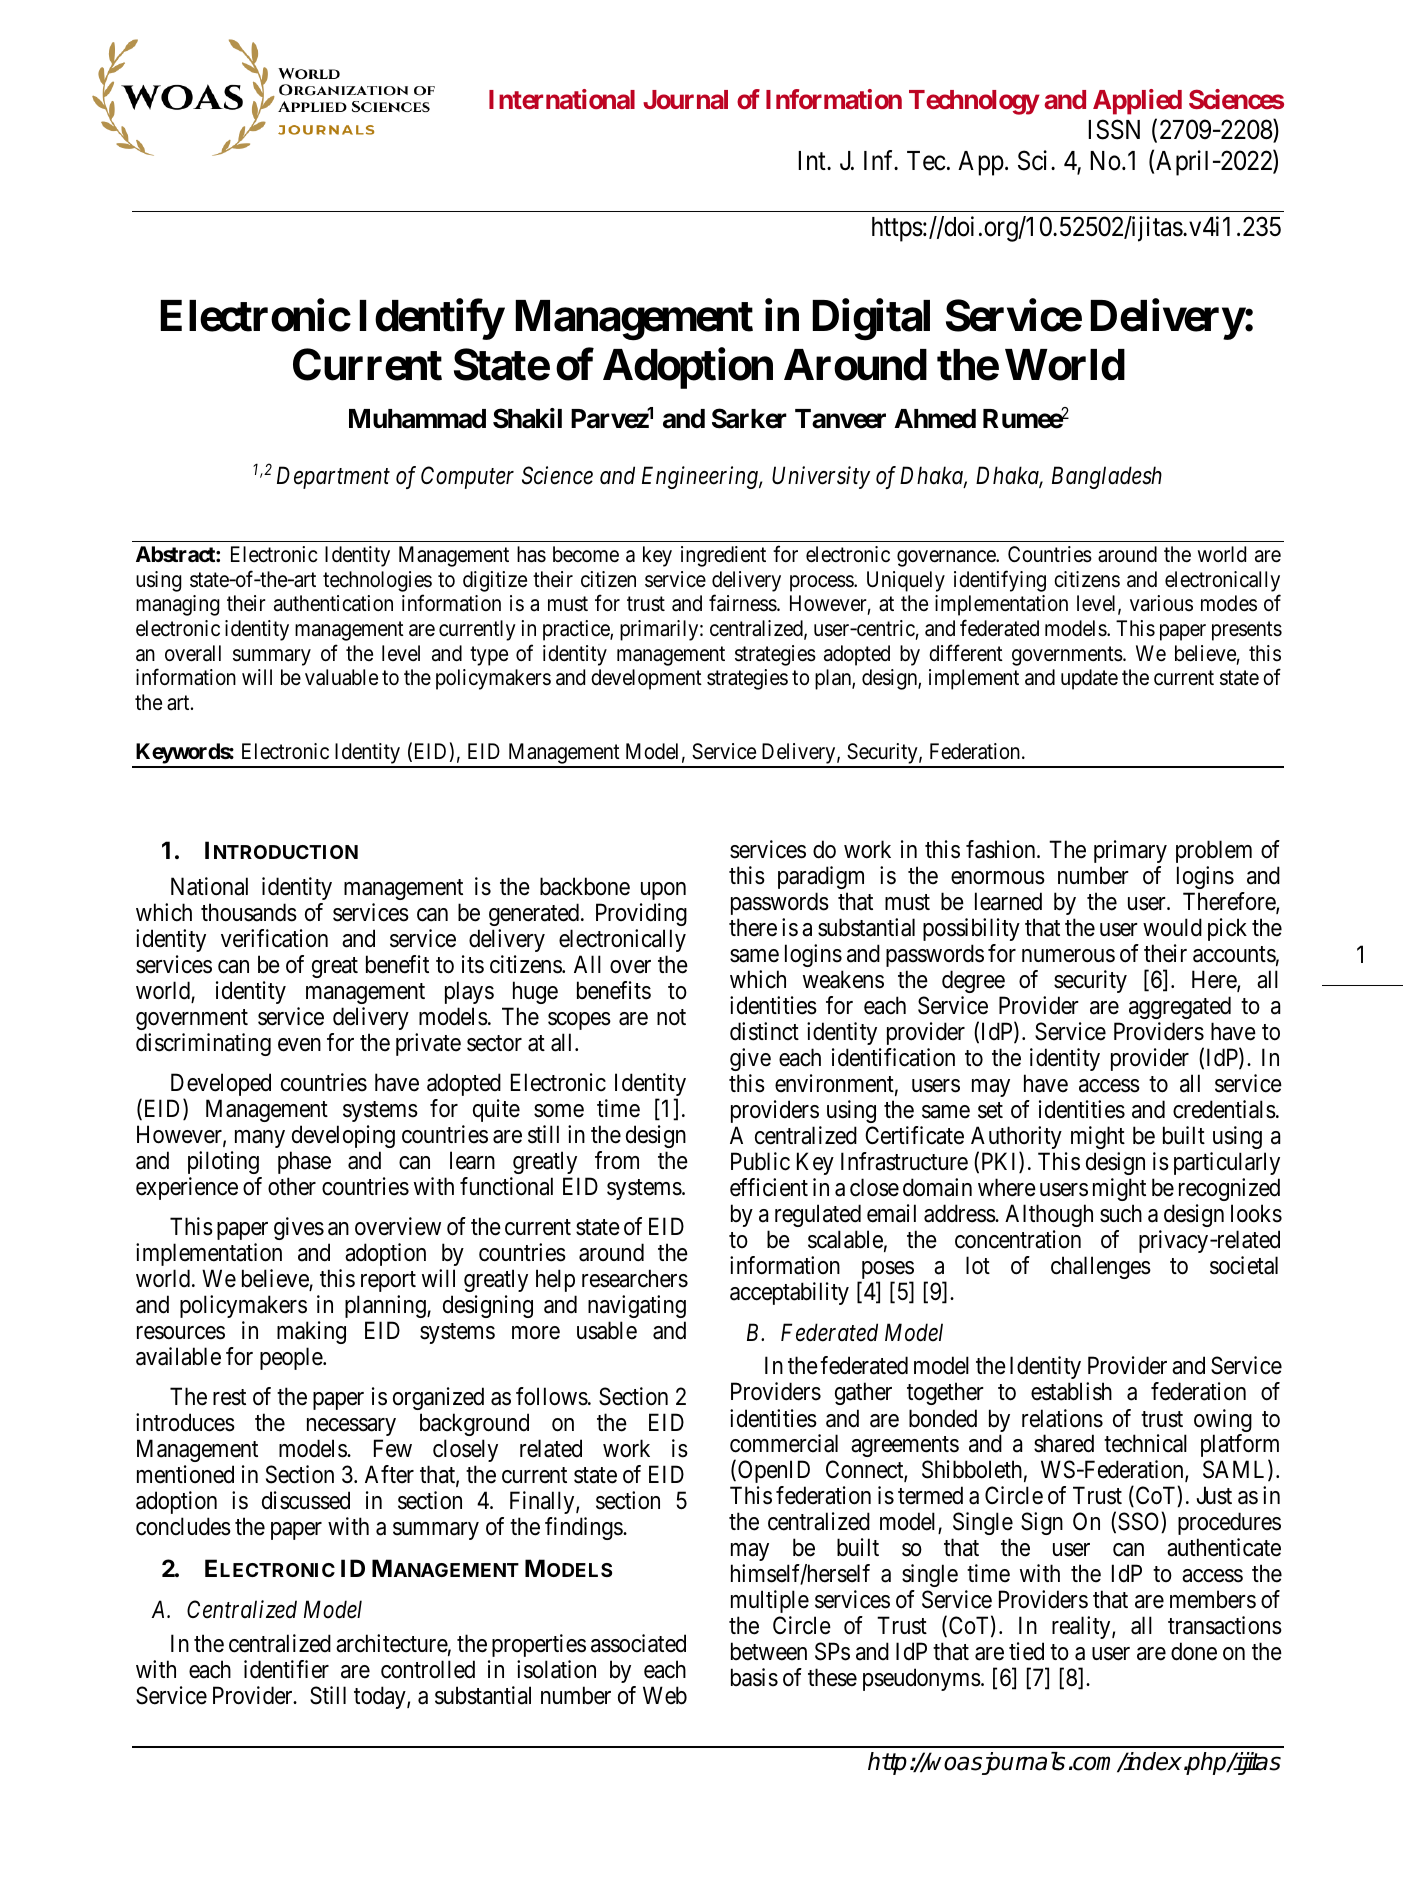  Describe the element at coordinates (663, 891) in the screenshot. I see `upon` at that location.
